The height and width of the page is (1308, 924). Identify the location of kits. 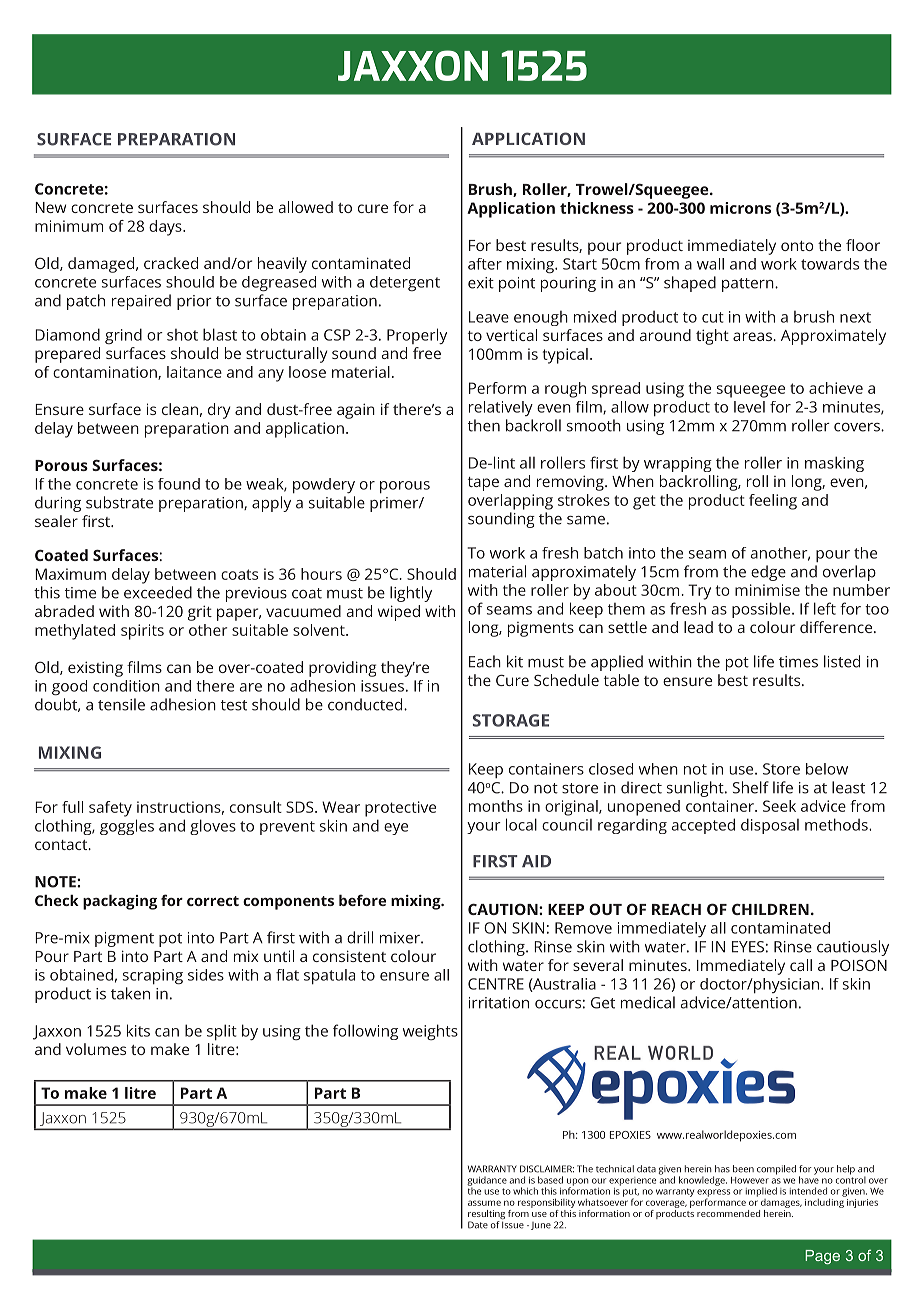
(138, 1030).
